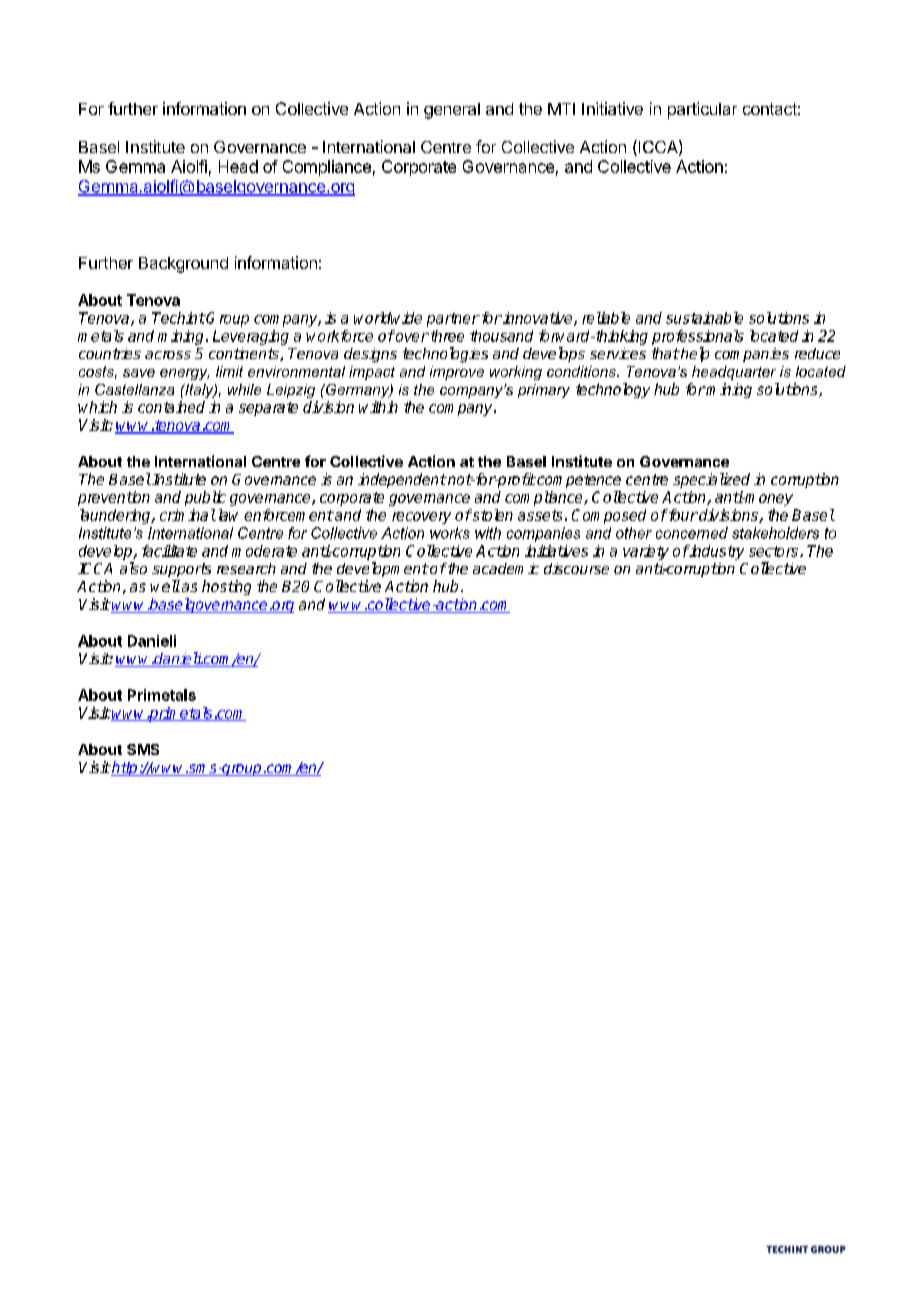 The width and height of the page is (924, 1307). Describe the element at coordinates (716, 552) in the page. I see `industry` at that location.
